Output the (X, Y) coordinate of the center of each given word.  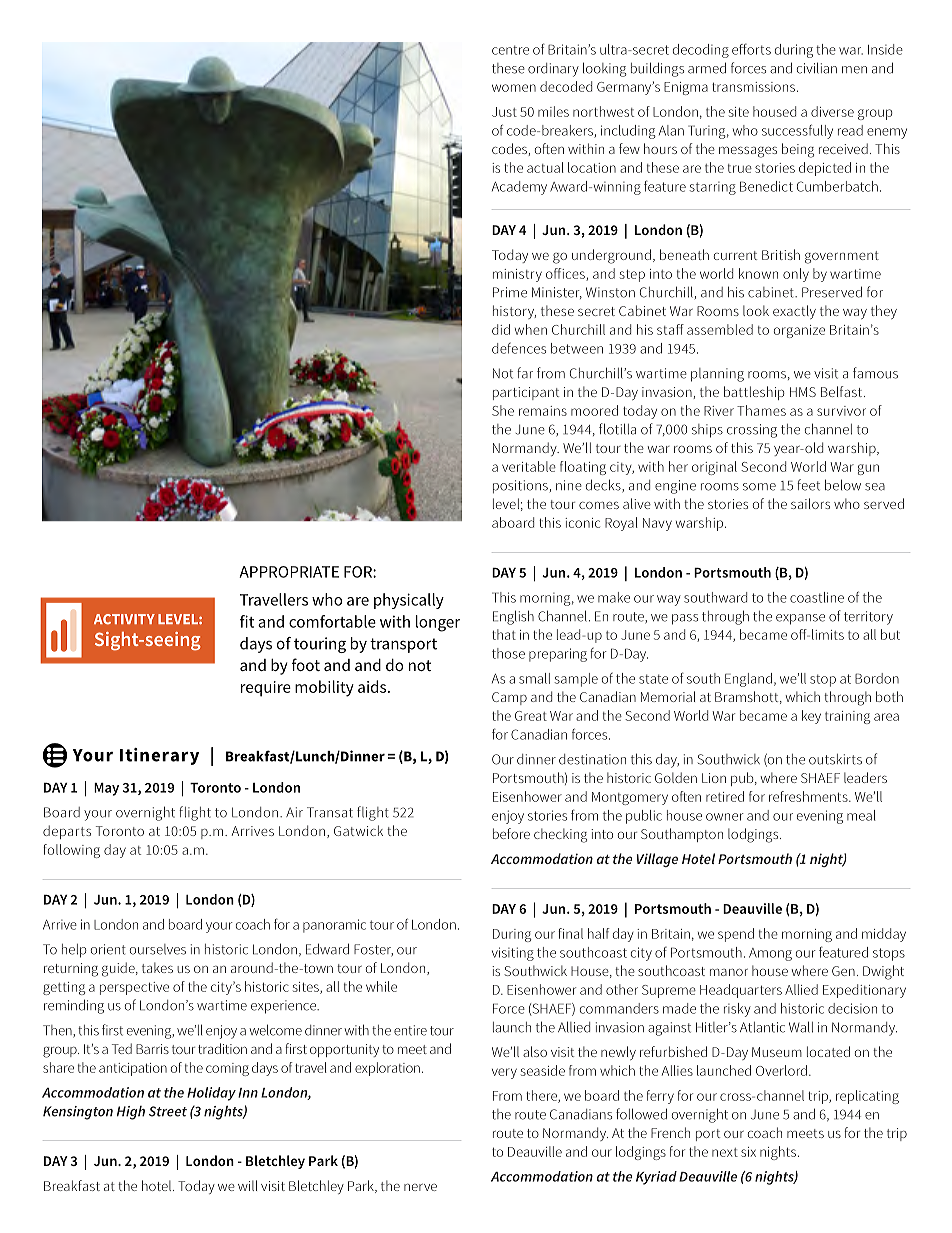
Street (168, 1111)
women (514, 88)
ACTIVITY (124, 619)
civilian (817, 68)
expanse (800, 619)
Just (504, 112)
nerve (420, 1187)
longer (438, 623)
